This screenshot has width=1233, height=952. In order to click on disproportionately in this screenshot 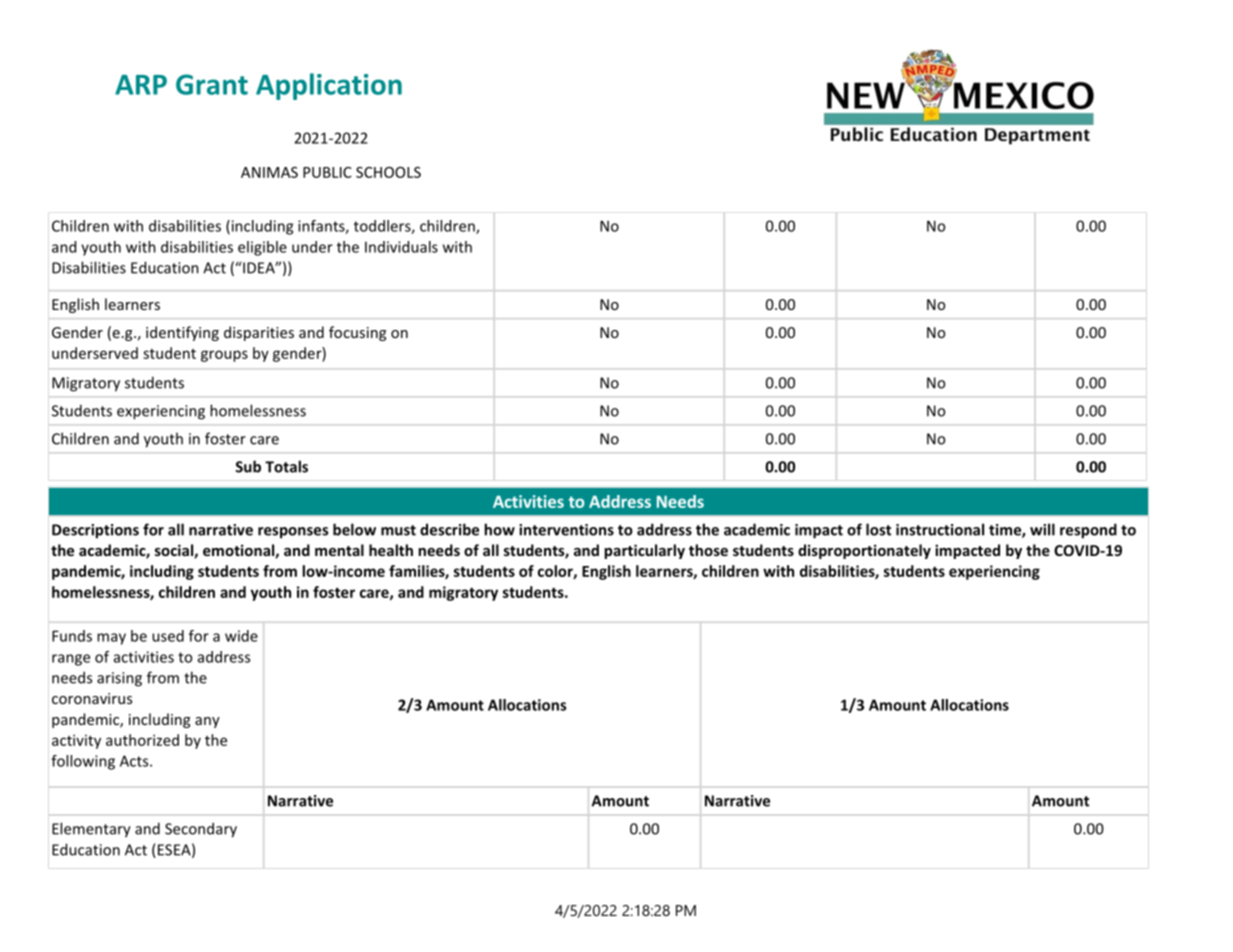, I will do `click(864, 551)`.
